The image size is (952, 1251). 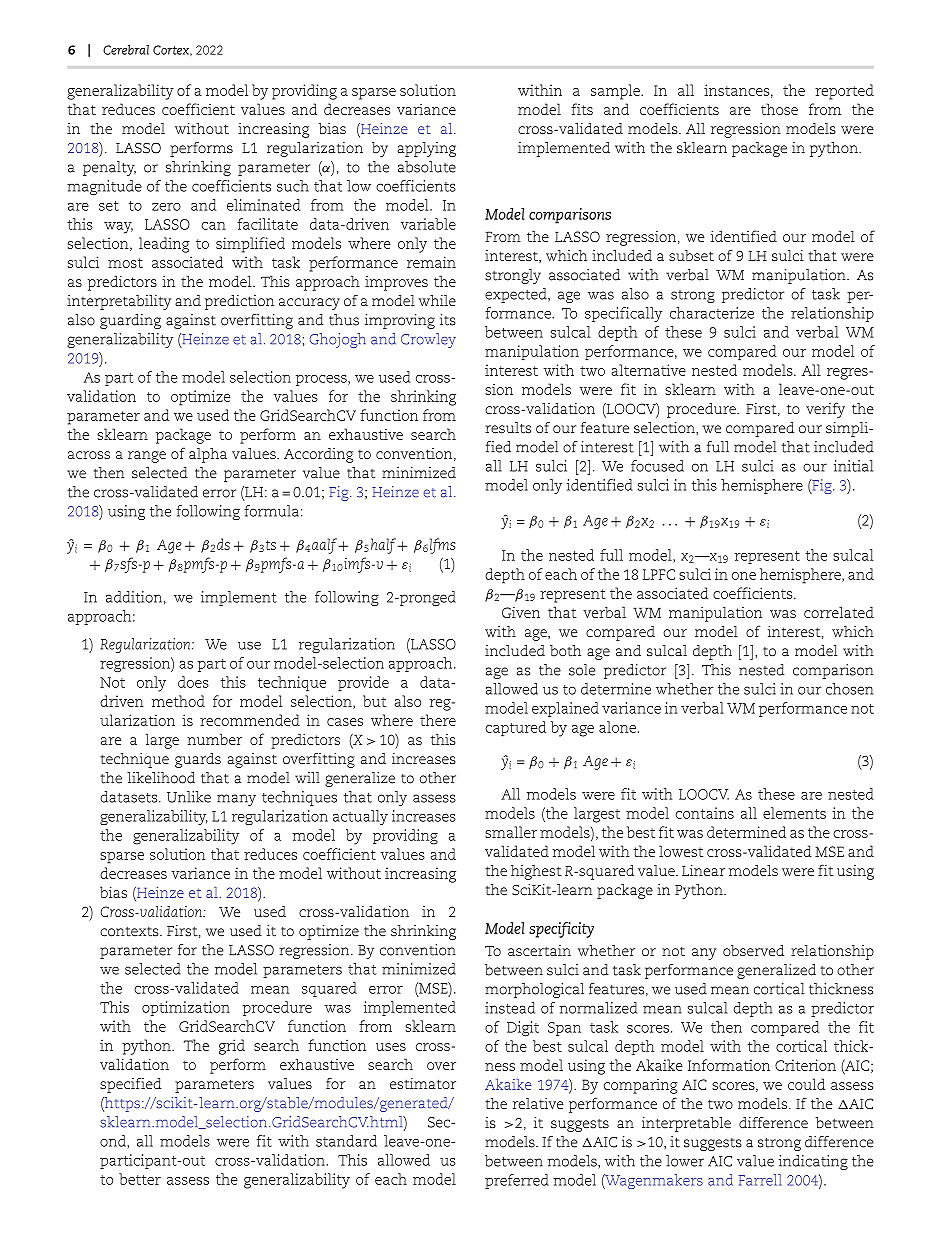 I want to click on those, so click(x=779, y=109).
